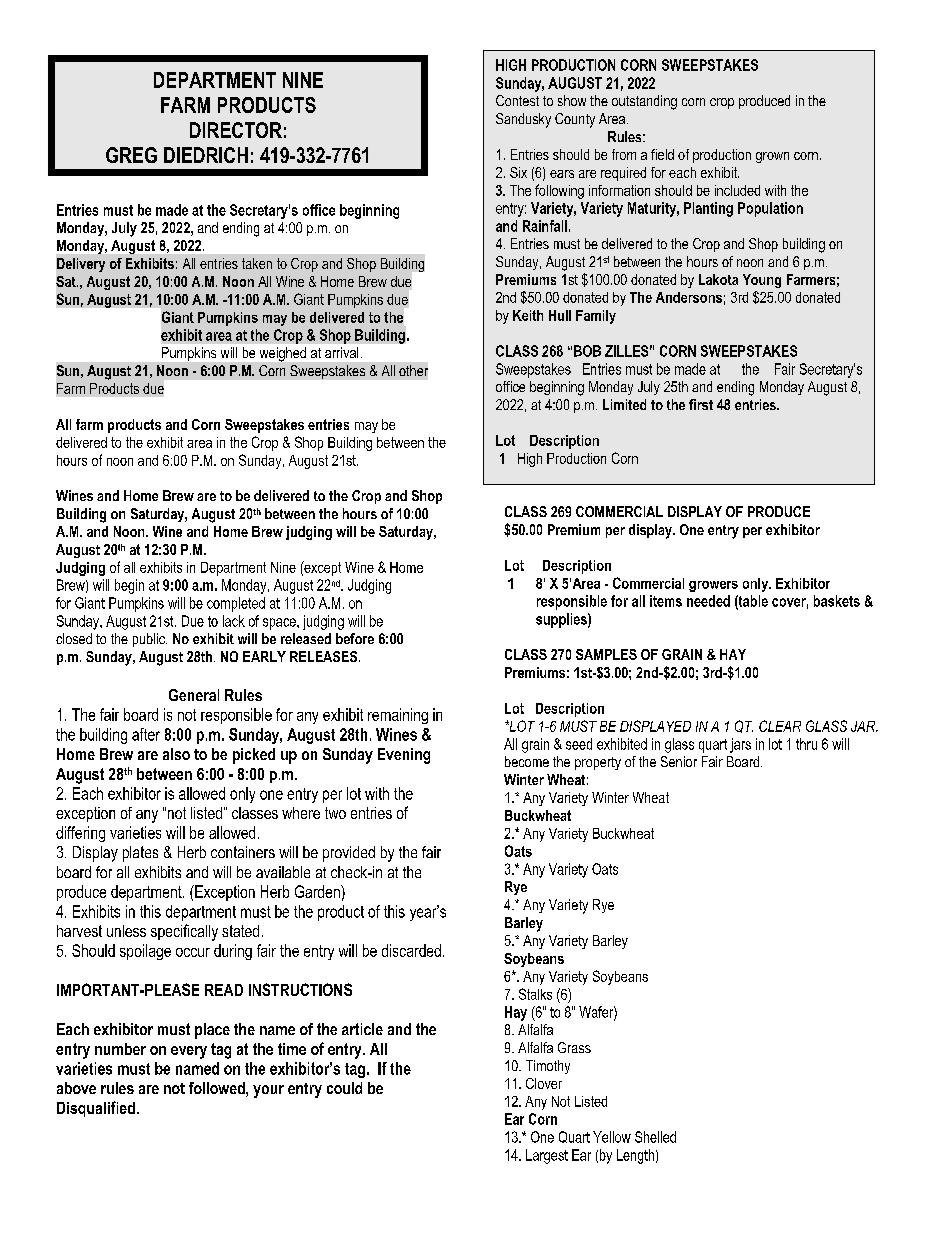  Describe the element at coordinates (517, 100) in the image. I see `Contest` at that location.
